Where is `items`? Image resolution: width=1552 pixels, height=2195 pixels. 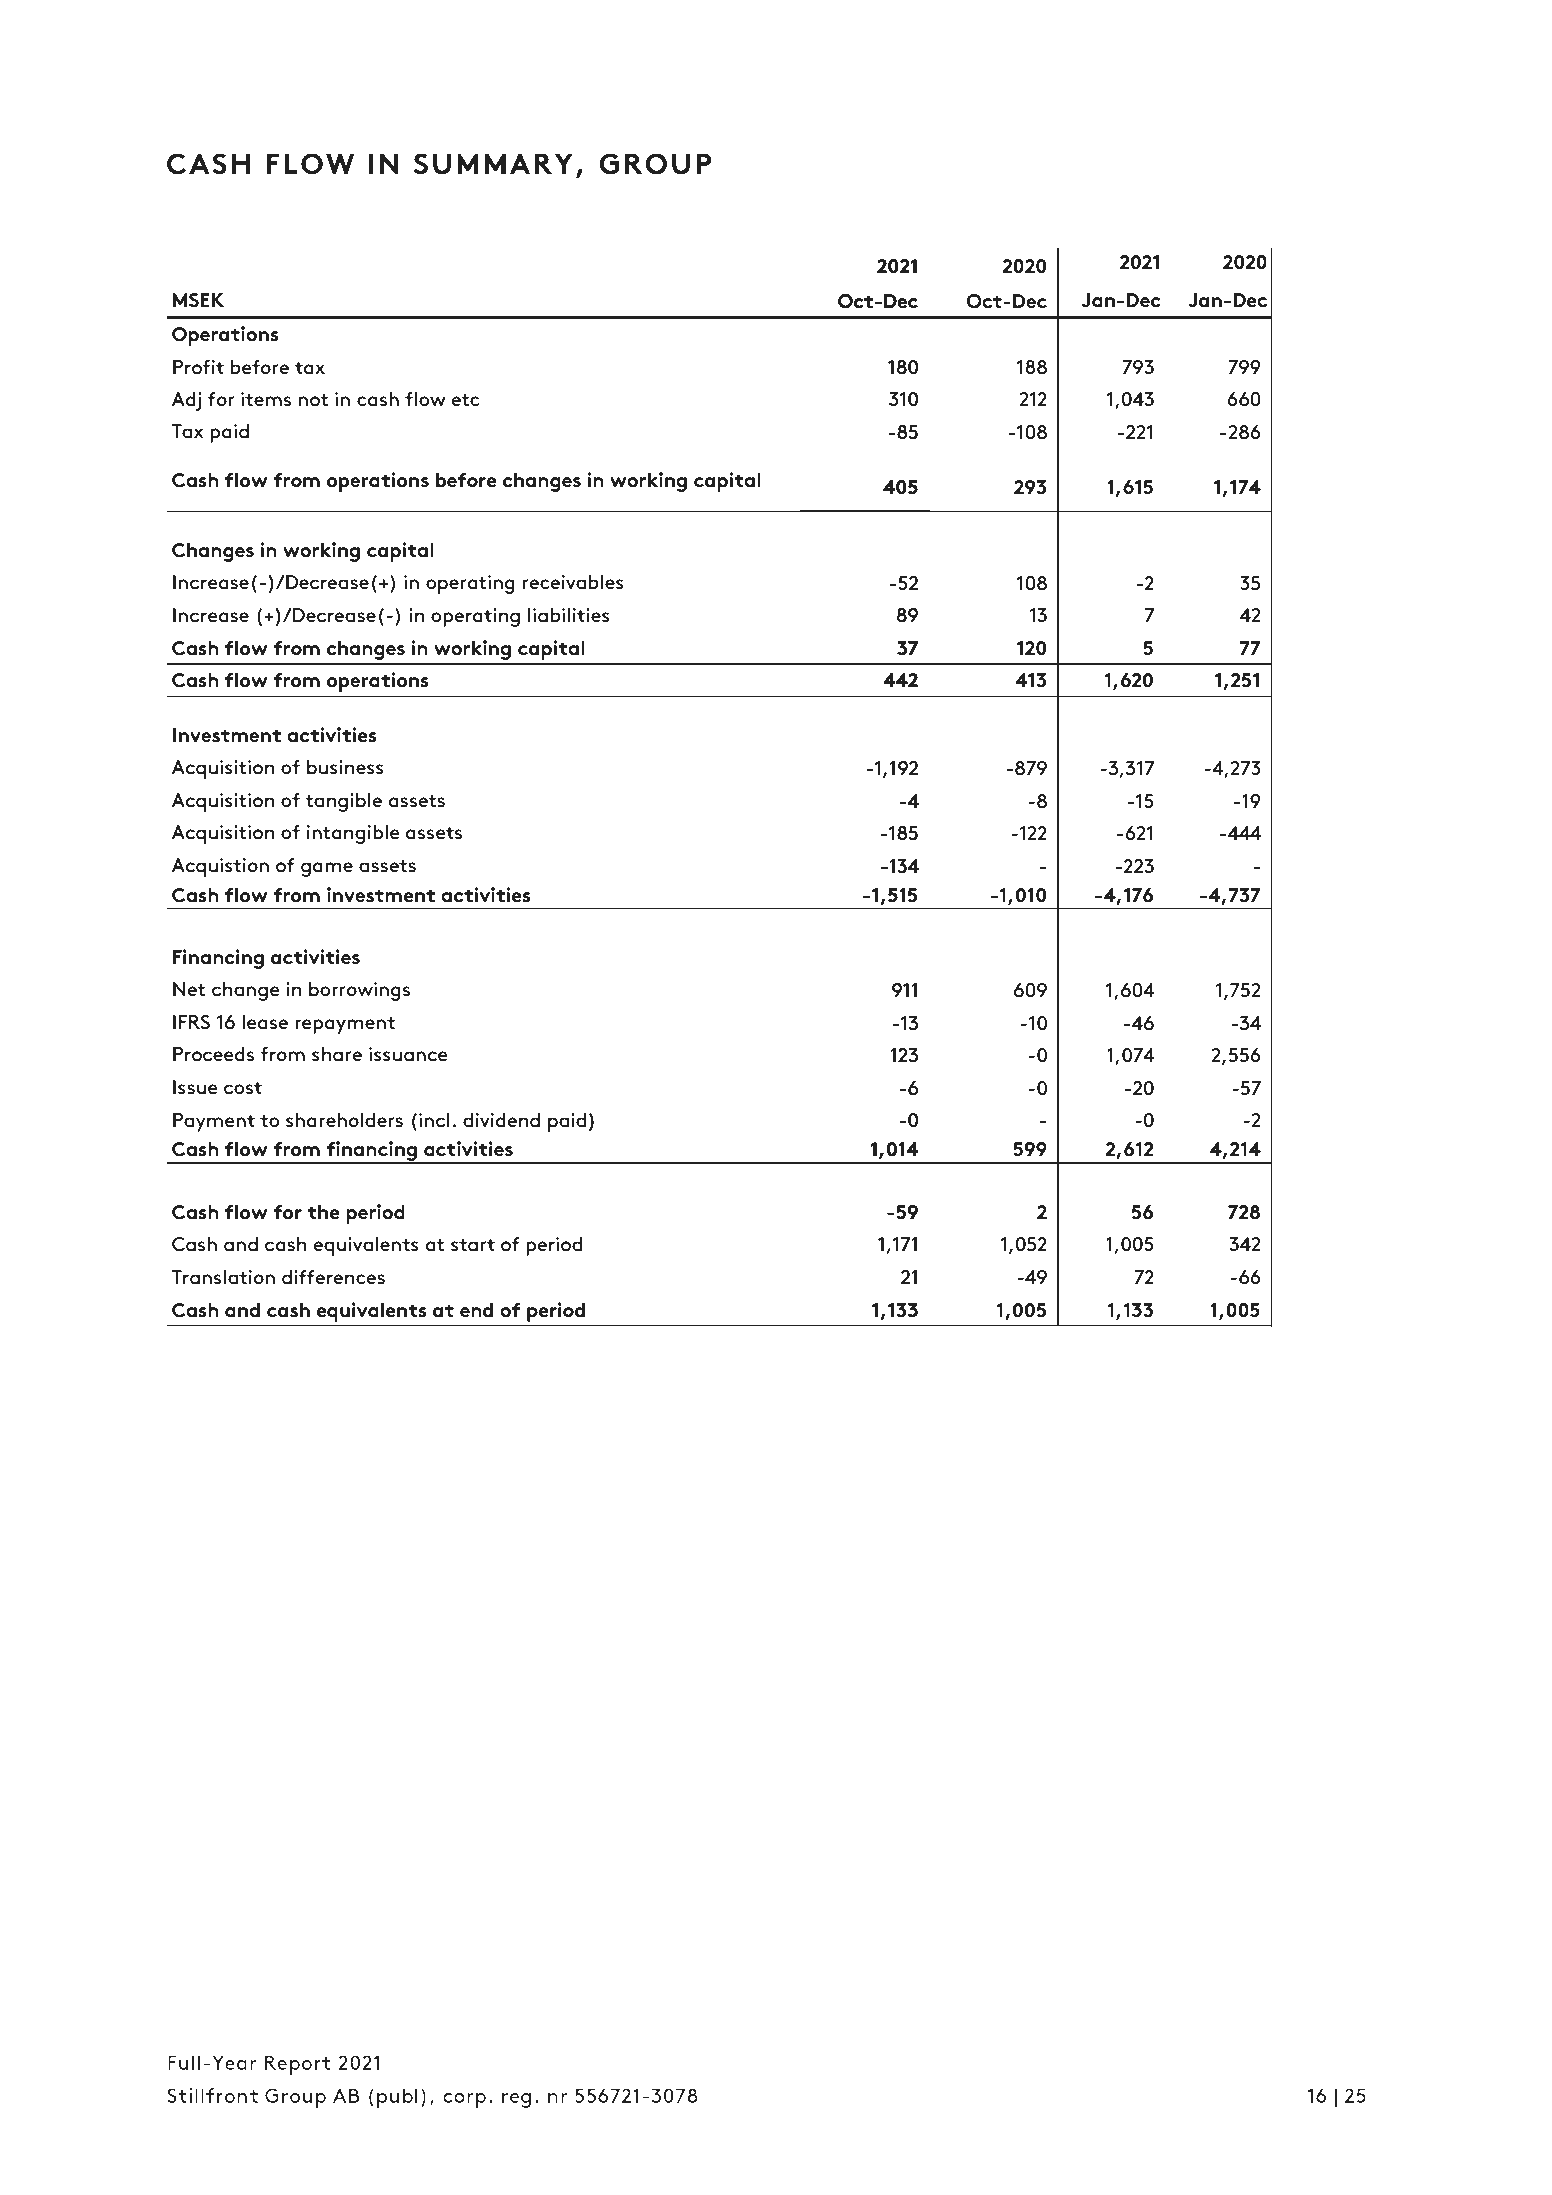
items is located at coordinates (266, 399).
